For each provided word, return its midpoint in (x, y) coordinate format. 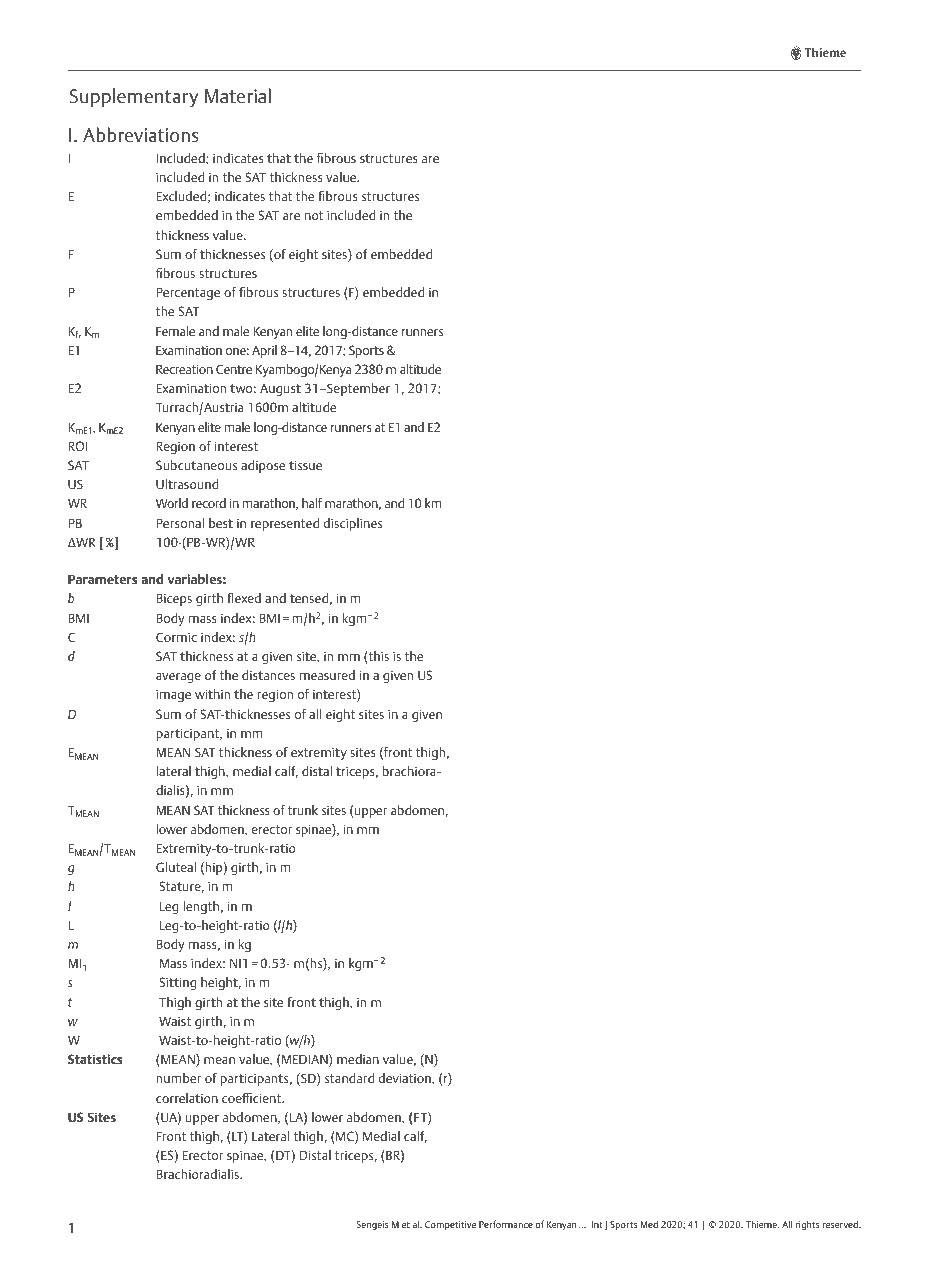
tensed (309, 598)
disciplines (353, 524)
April (264, 351)
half (312, 503)
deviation (406, 1079)
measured (327, 675)
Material (238, 95)
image (173, 695)
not (314, 215)
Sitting (177, 983)
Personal (180, 523)
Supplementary (134, 98)
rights (808, 1225)
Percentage (188, 293)
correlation (187, 1098)
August (280, 390)
